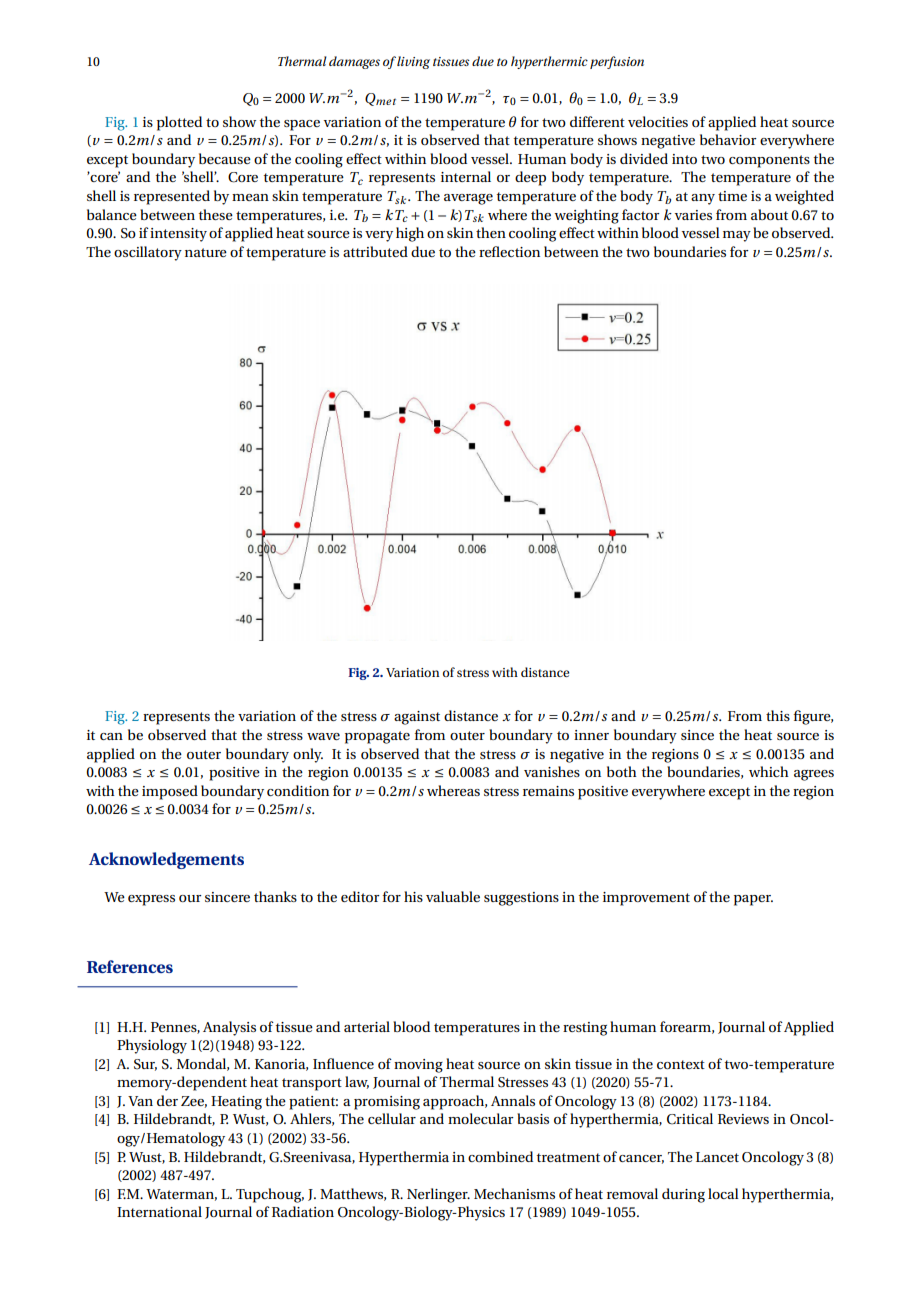 The width and height of the document is (924, 1308). I want to click on local, so click(723, 1193).
